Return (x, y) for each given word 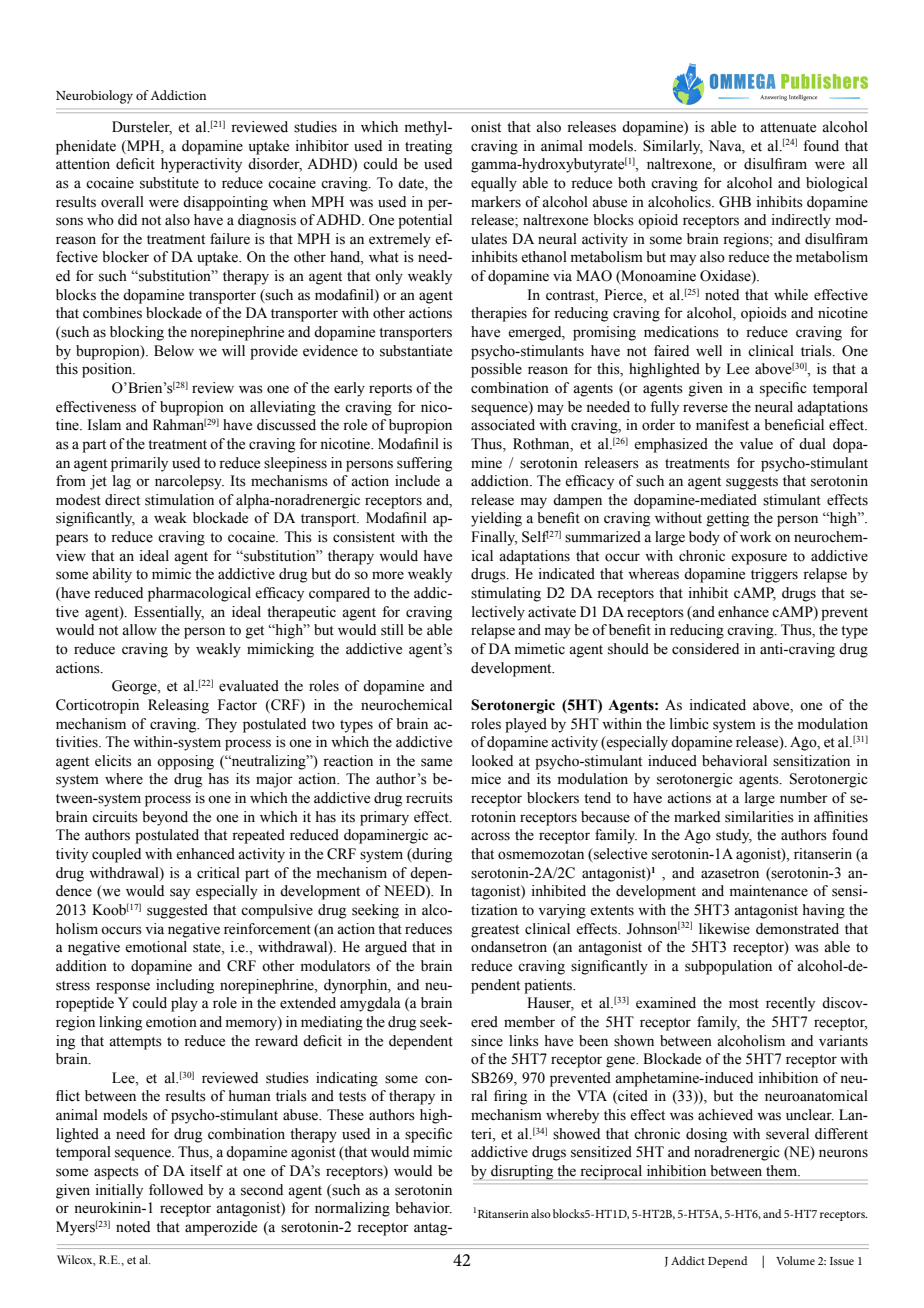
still (392, 630)
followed (176, 1190)
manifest (722, 425)
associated (503, 425)
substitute (169, 183)
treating (428, 147)
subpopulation (728, 967)
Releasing (178, 706)
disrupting (522, 1172)
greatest (495, 931)
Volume (795, 1260)
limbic (689, 724)
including (185, 986)
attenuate (788, 128)
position (108, 370)
